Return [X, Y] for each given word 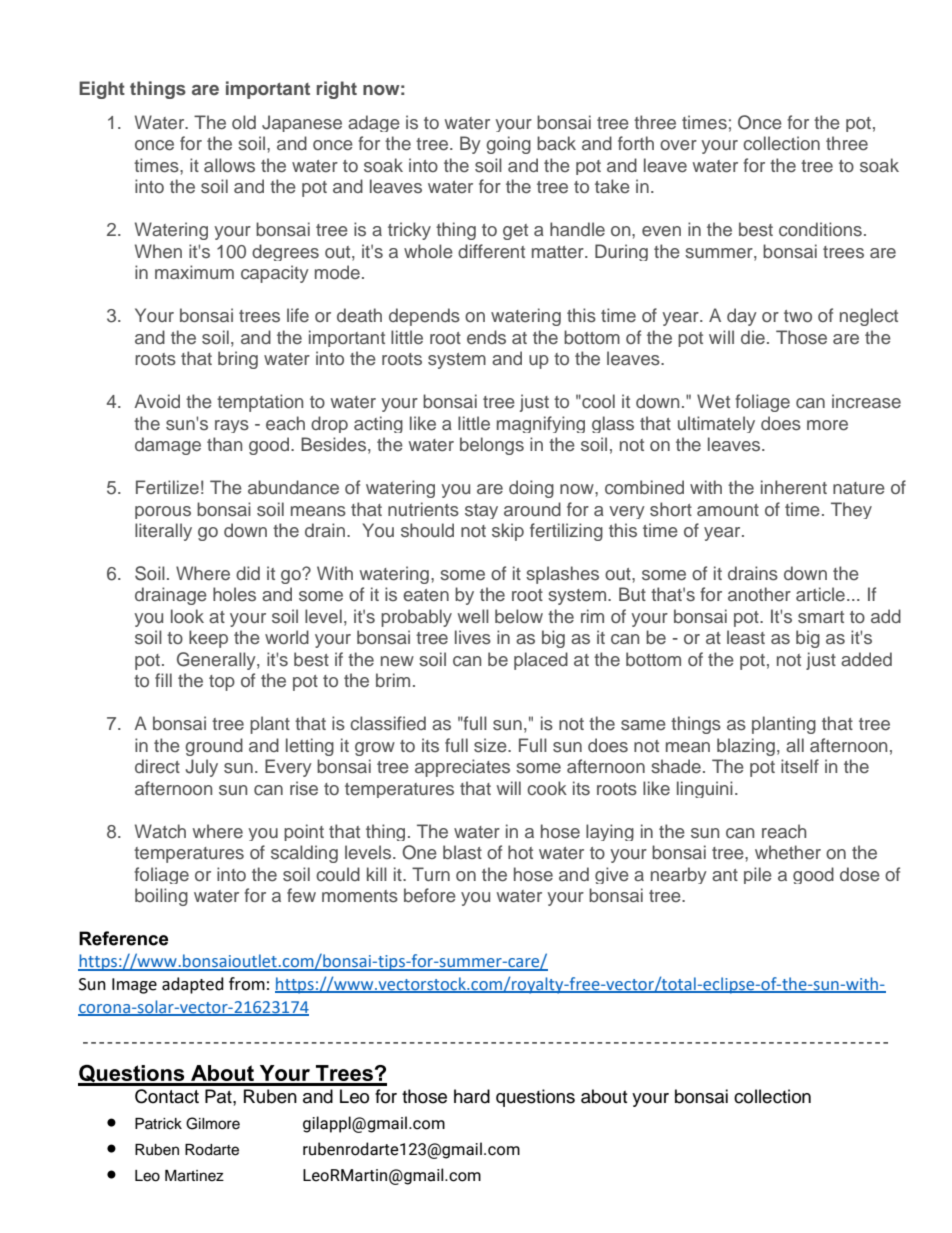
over [678, 145]
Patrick [158, 1124]
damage [168, 446]
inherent [794, 487]
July [201, 768]
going [508, 145]
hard [472, 1096]
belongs [492, 446]
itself [800, 766]
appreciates [462, 768]
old [244, 122]
